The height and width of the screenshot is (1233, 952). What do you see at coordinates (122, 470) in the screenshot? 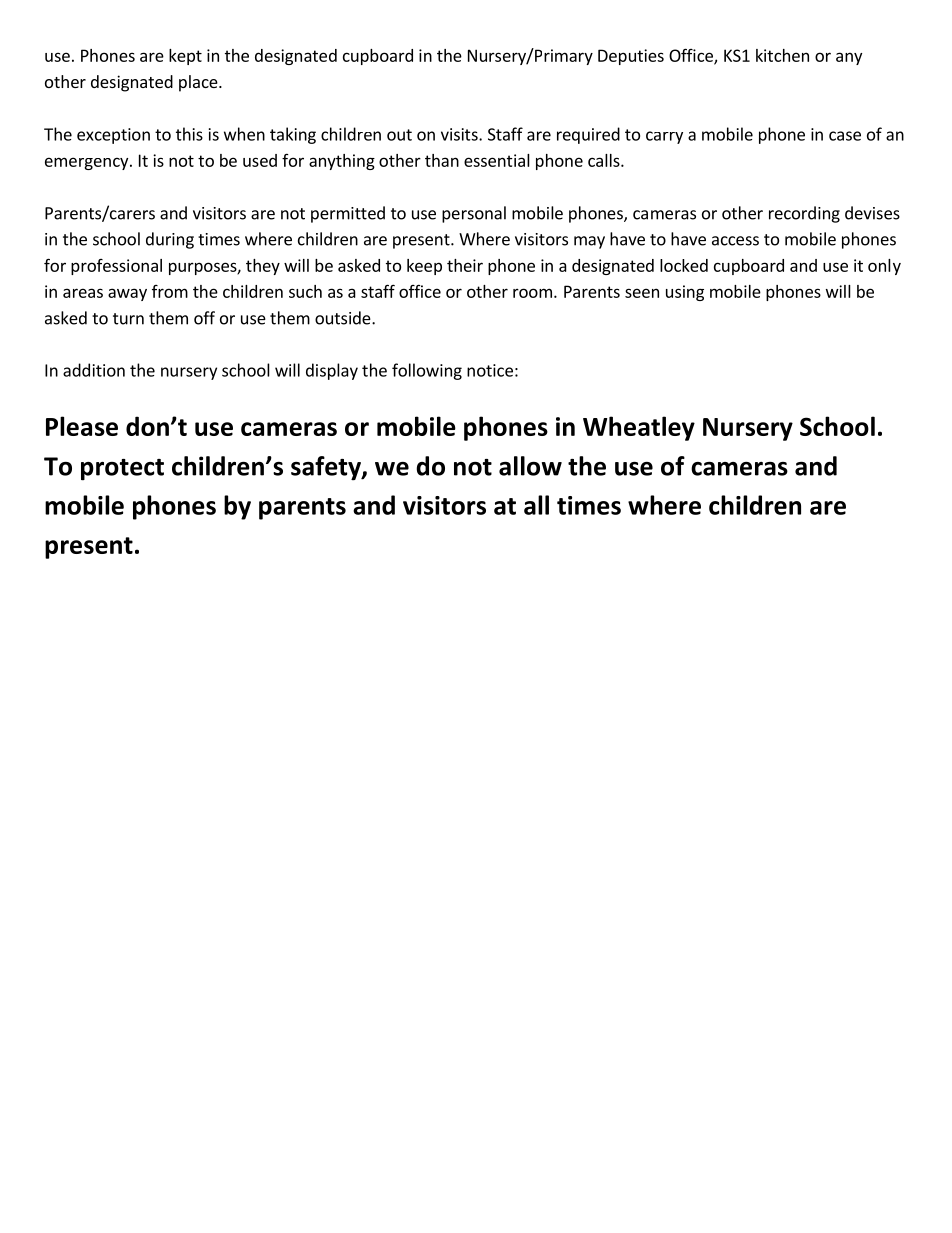
I see `protect` at bounding box center [122, 470].
